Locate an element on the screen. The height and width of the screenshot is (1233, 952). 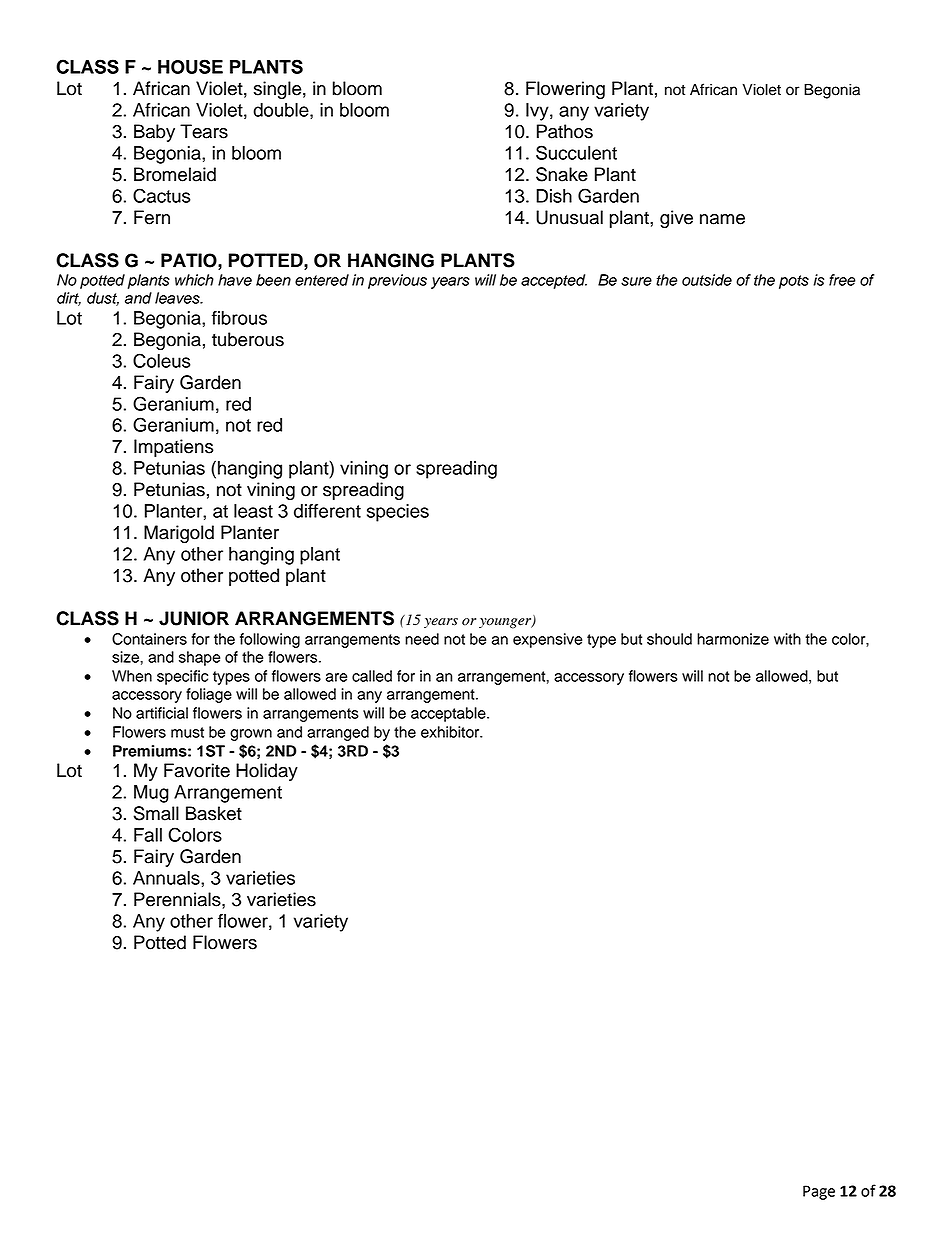
Baby is located at coordinates (154, 133).
